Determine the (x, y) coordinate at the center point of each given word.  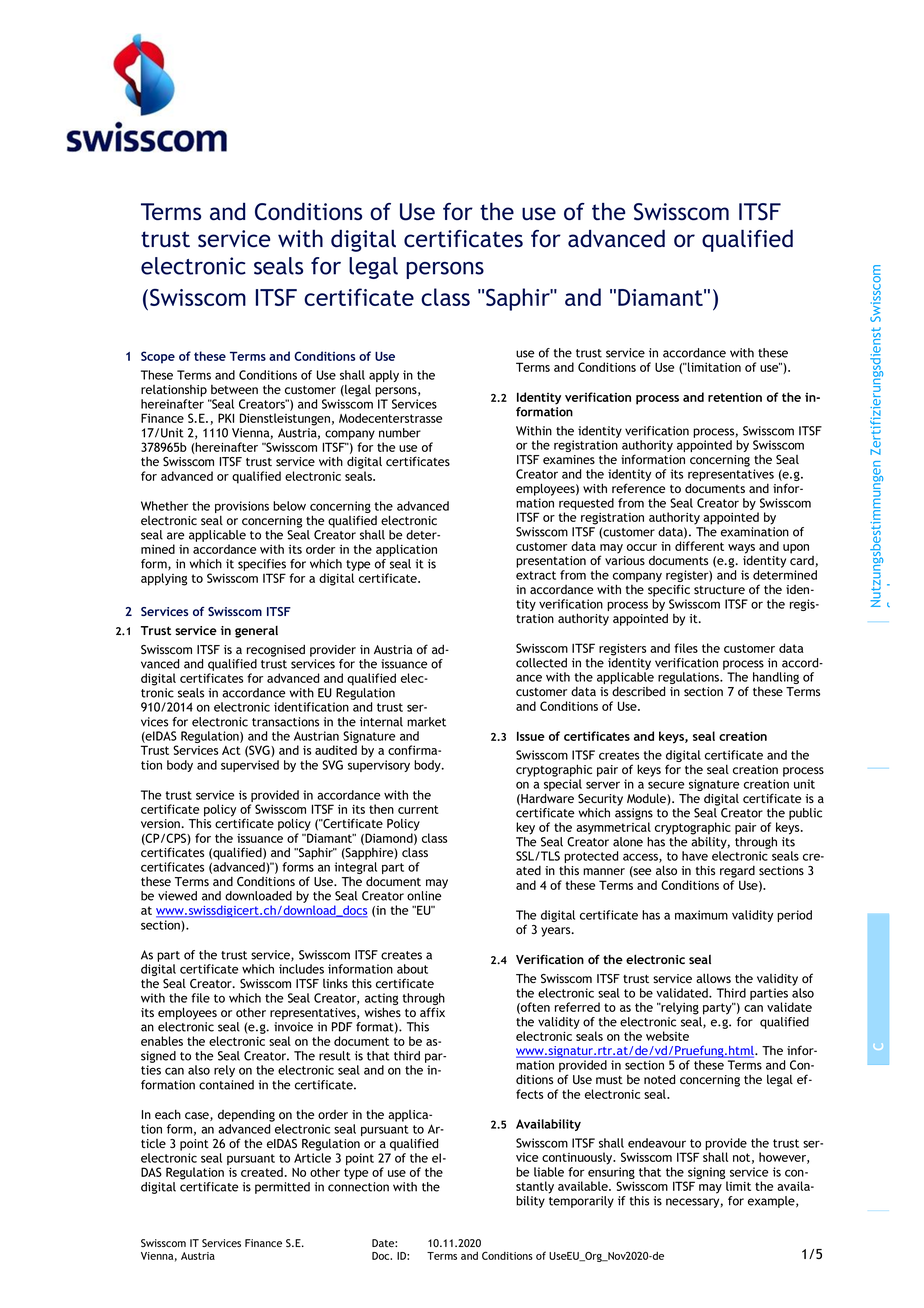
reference (638, 488)
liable (549, 1172)
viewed (177, 896)
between (234, 389)
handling (776, 678)
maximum (701, 915)
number (400, 433)
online (424, 896)
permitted (282, 1188)
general (256, 632)
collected (541, 663)
